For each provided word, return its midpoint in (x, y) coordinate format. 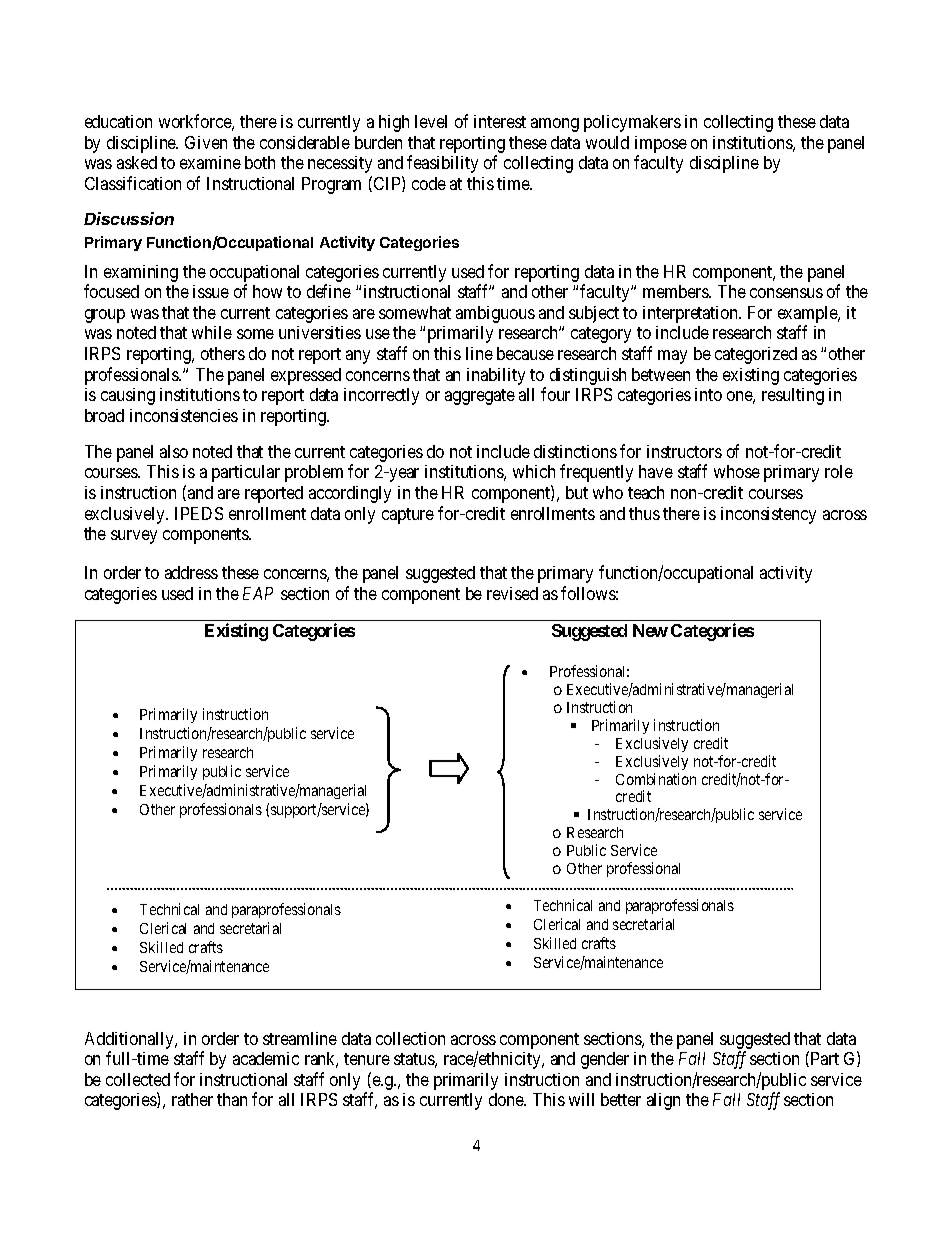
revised (512, 593)
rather (192, 1099)
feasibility (442, 164)
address (191, 572)
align (663, 1101)
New (650, 630)
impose (661, 146)
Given (206, 142)
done (507, 1099)
